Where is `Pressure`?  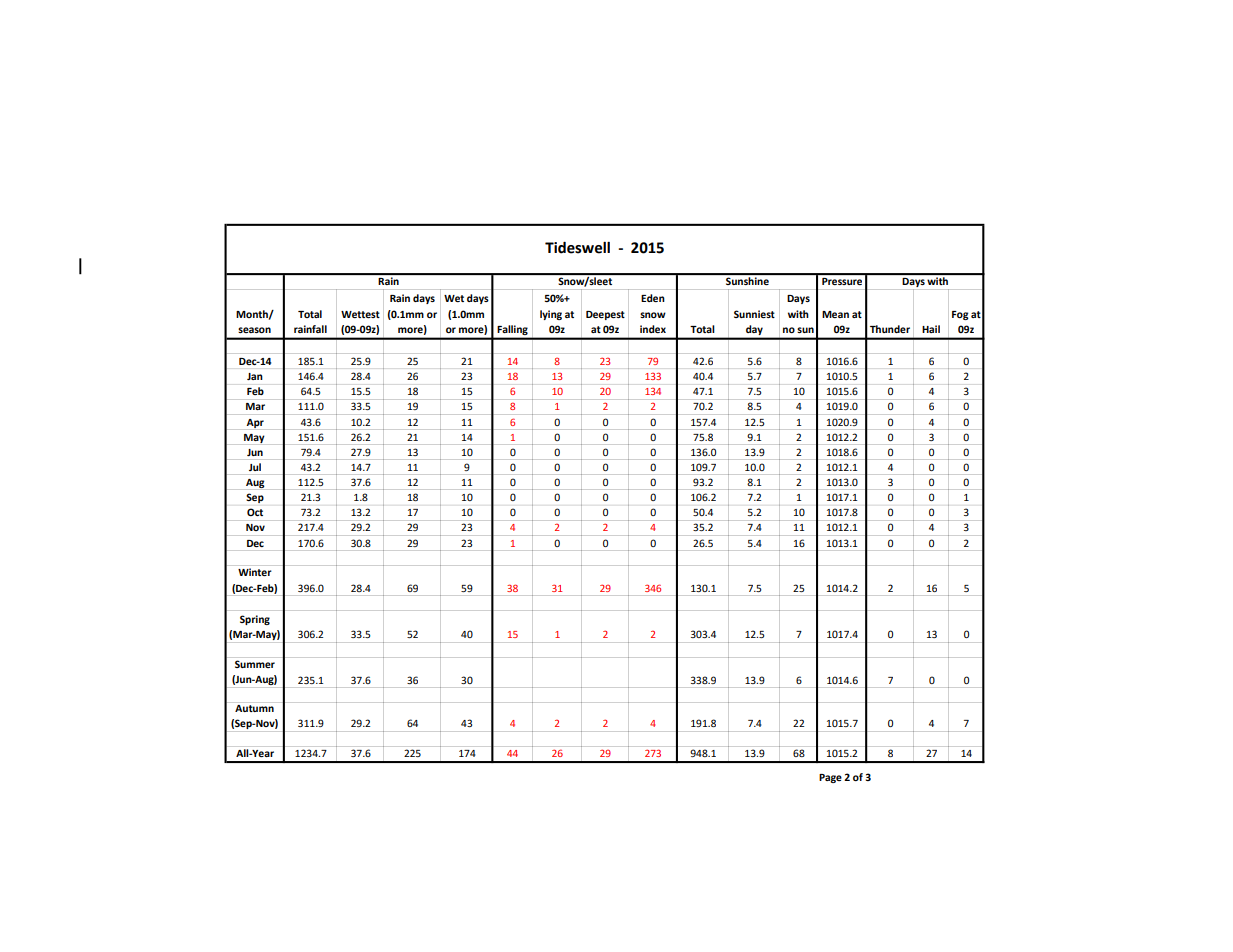 Pressure is located at coordinates (842, 281).
